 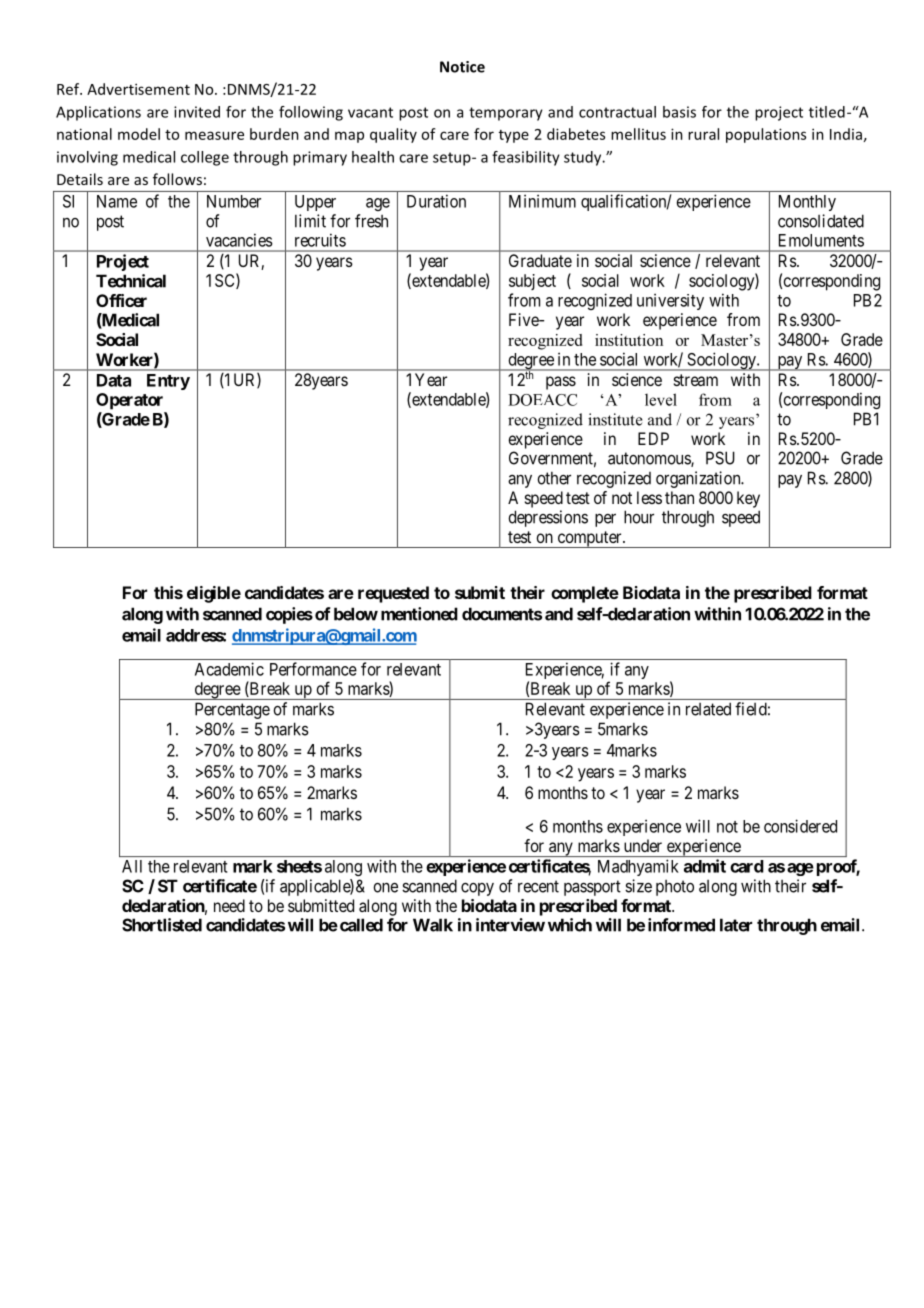 What do you see at coordinates (462, 67) in the document?
I see `Notice` at bounding box center [462, 67].
